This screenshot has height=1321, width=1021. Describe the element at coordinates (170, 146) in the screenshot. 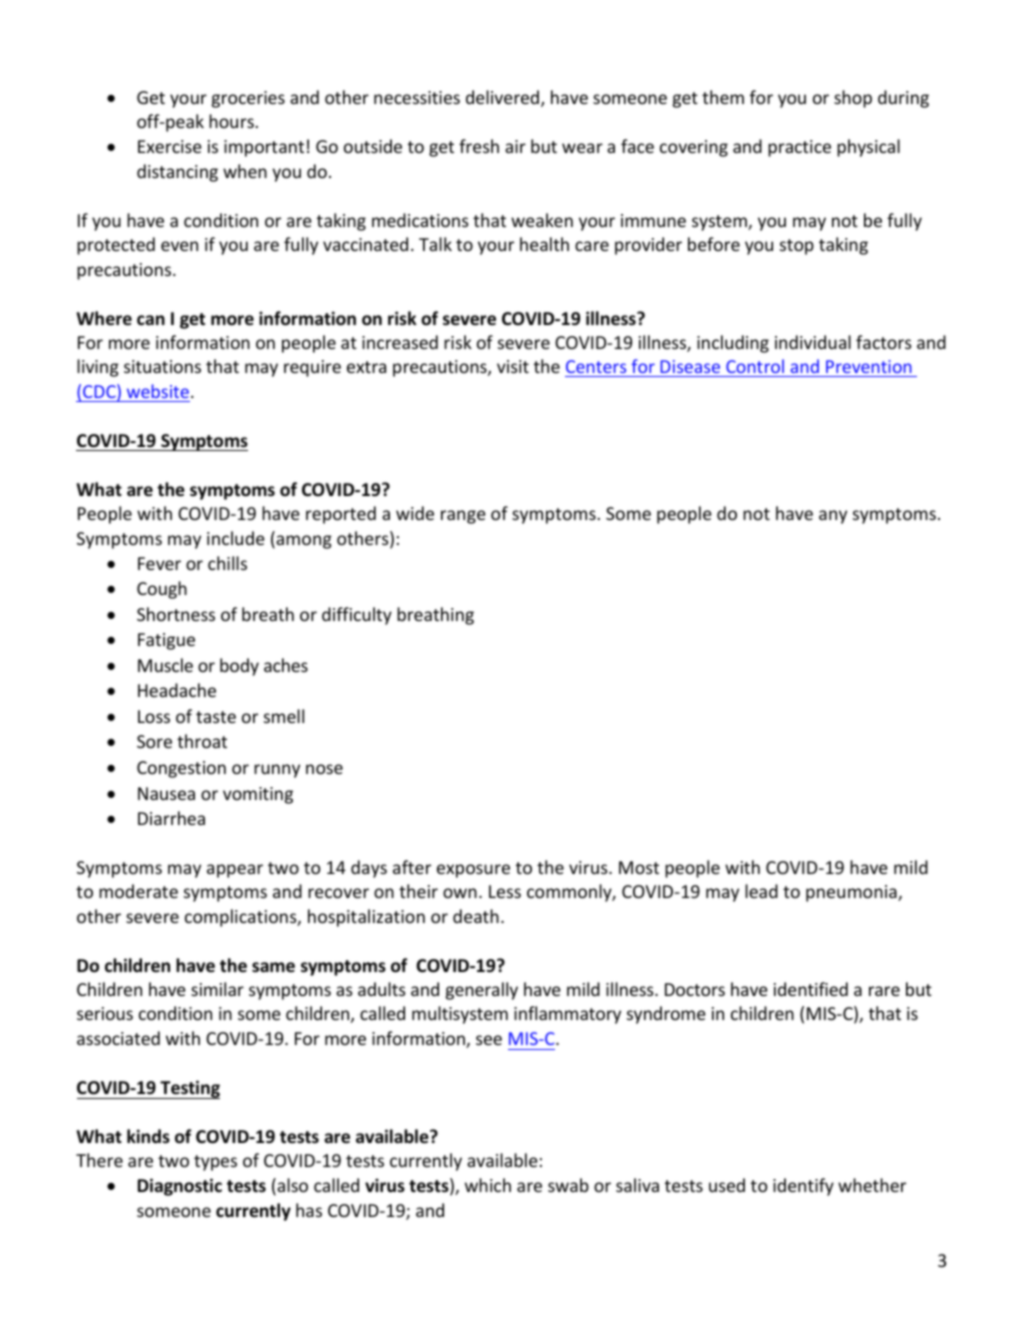

I see `Exercise` at that location.
